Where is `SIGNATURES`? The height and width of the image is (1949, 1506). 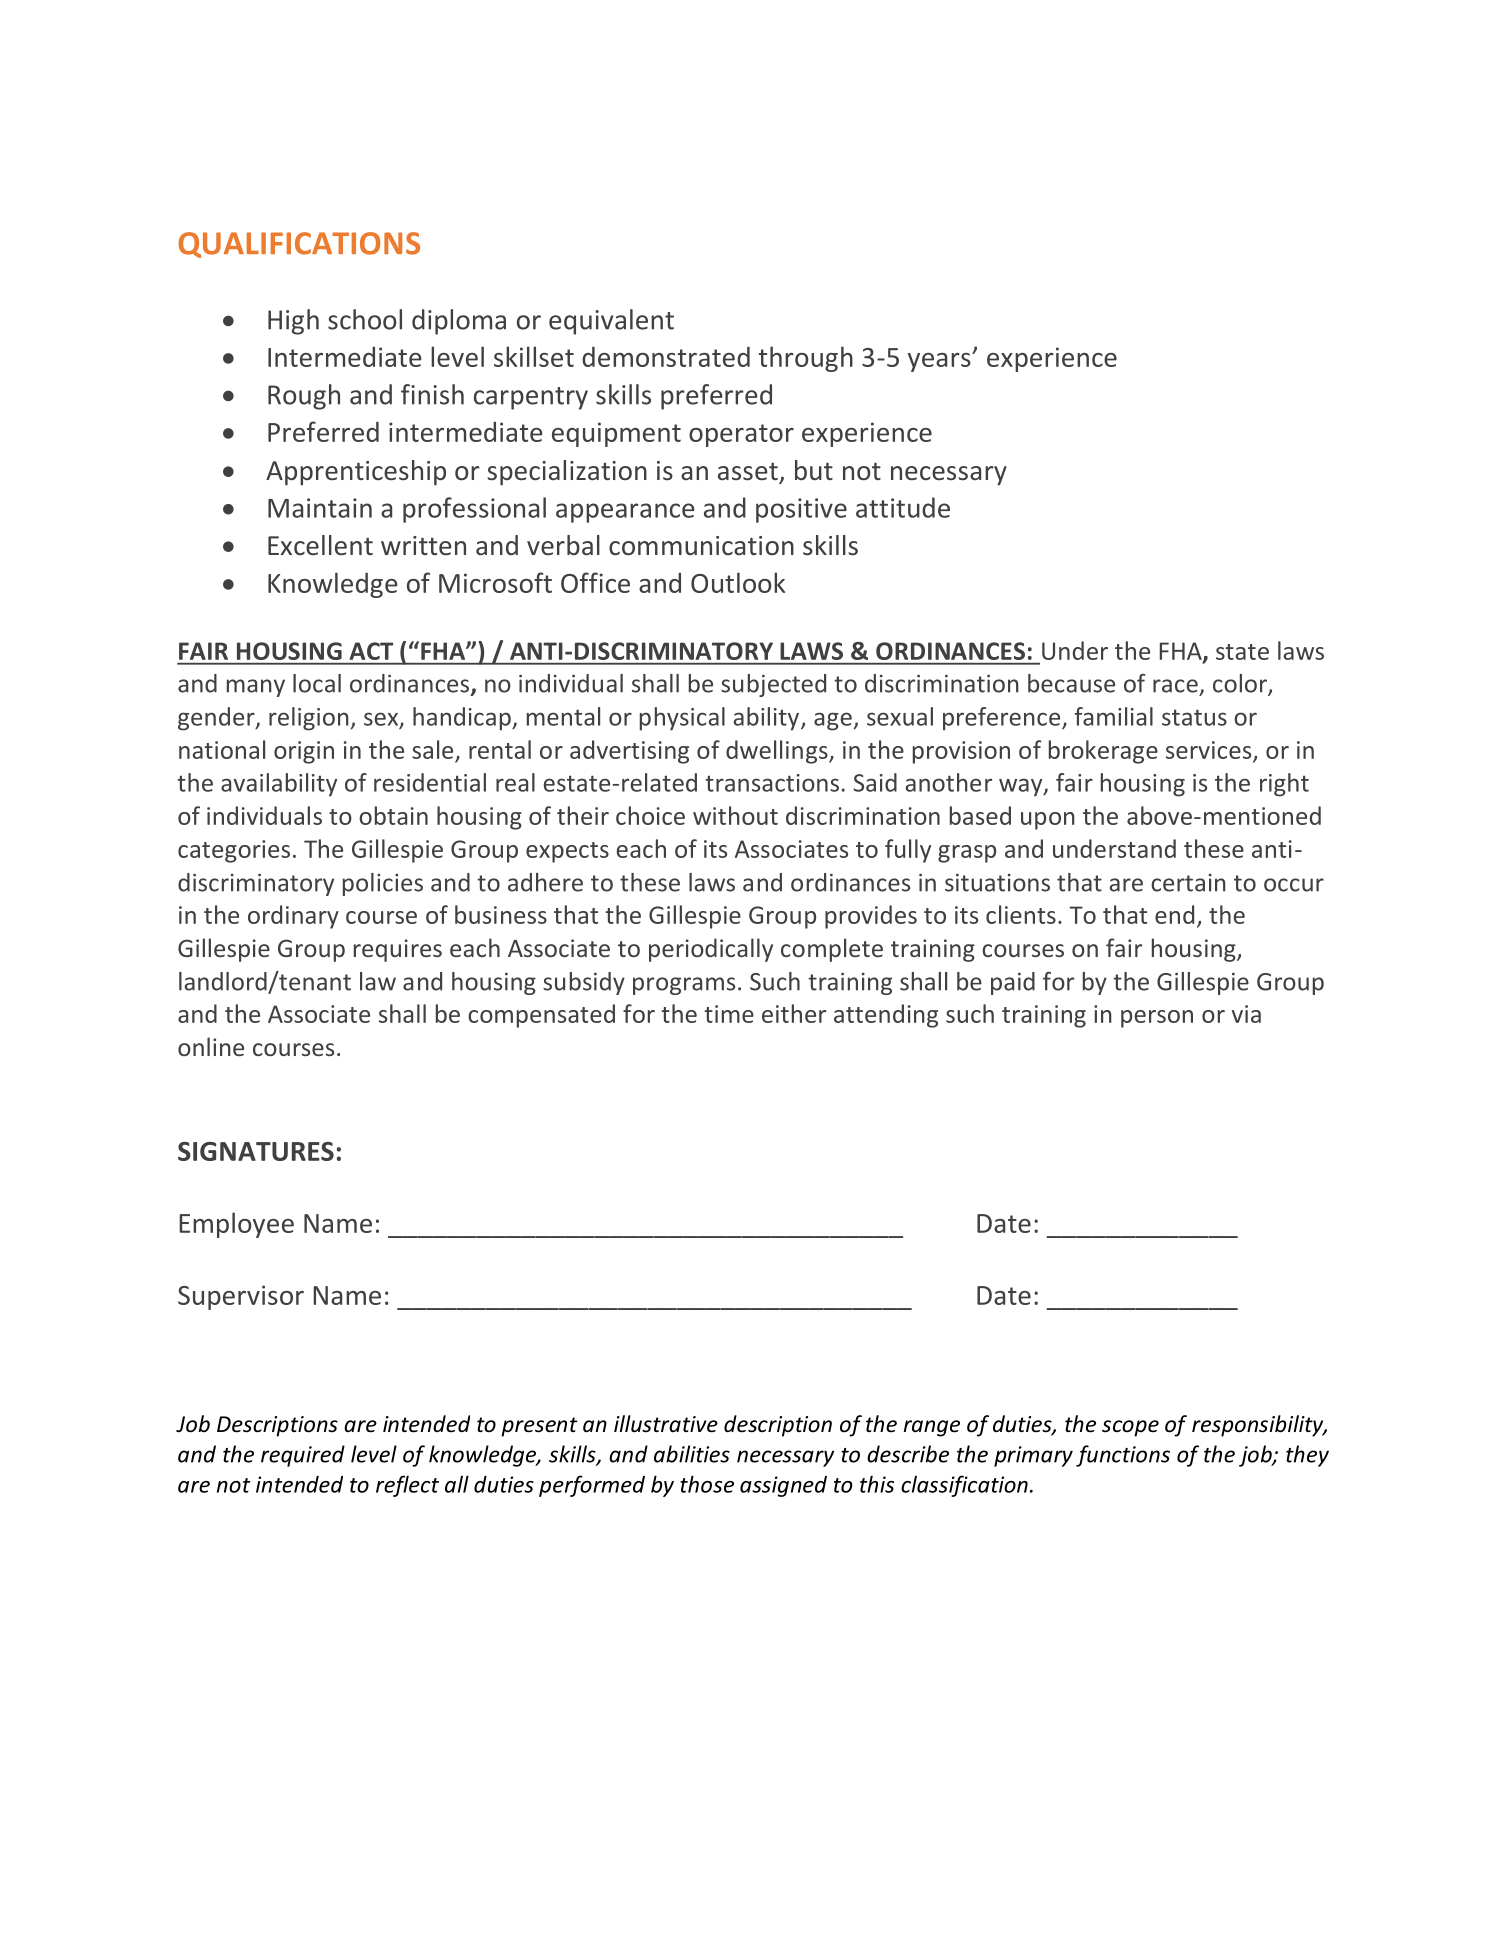
SIGNATURES is located at coordinates (256, 1151).
